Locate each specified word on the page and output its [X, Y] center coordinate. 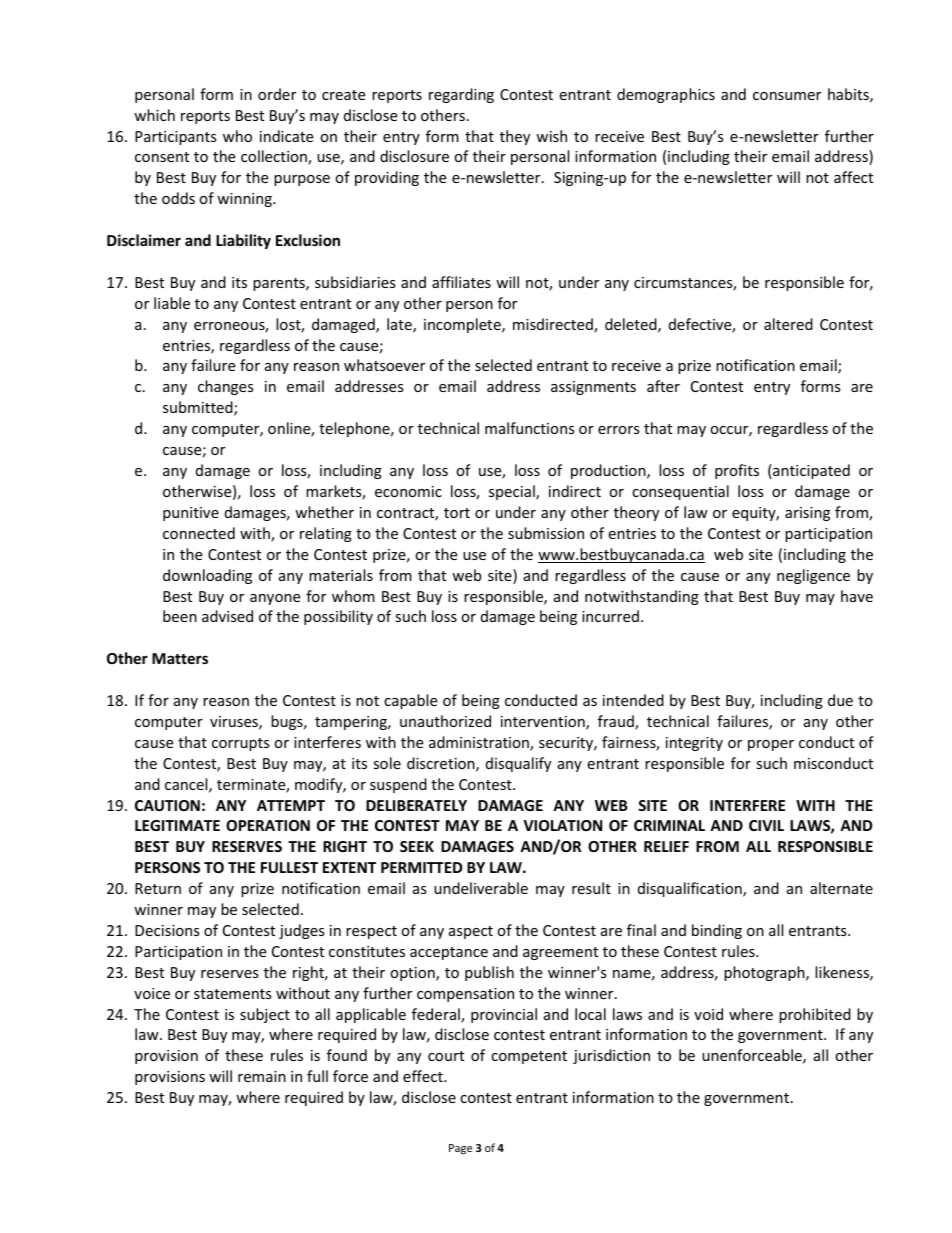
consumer [787, 96]
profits [737, 471]
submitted [199, 408]
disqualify [518, 764]
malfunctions [530, 428]
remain [262, 1076]
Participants [176, 138]
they [515, 137]
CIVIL [766, 825]
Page [460, 1149]
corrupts [241, 744]
